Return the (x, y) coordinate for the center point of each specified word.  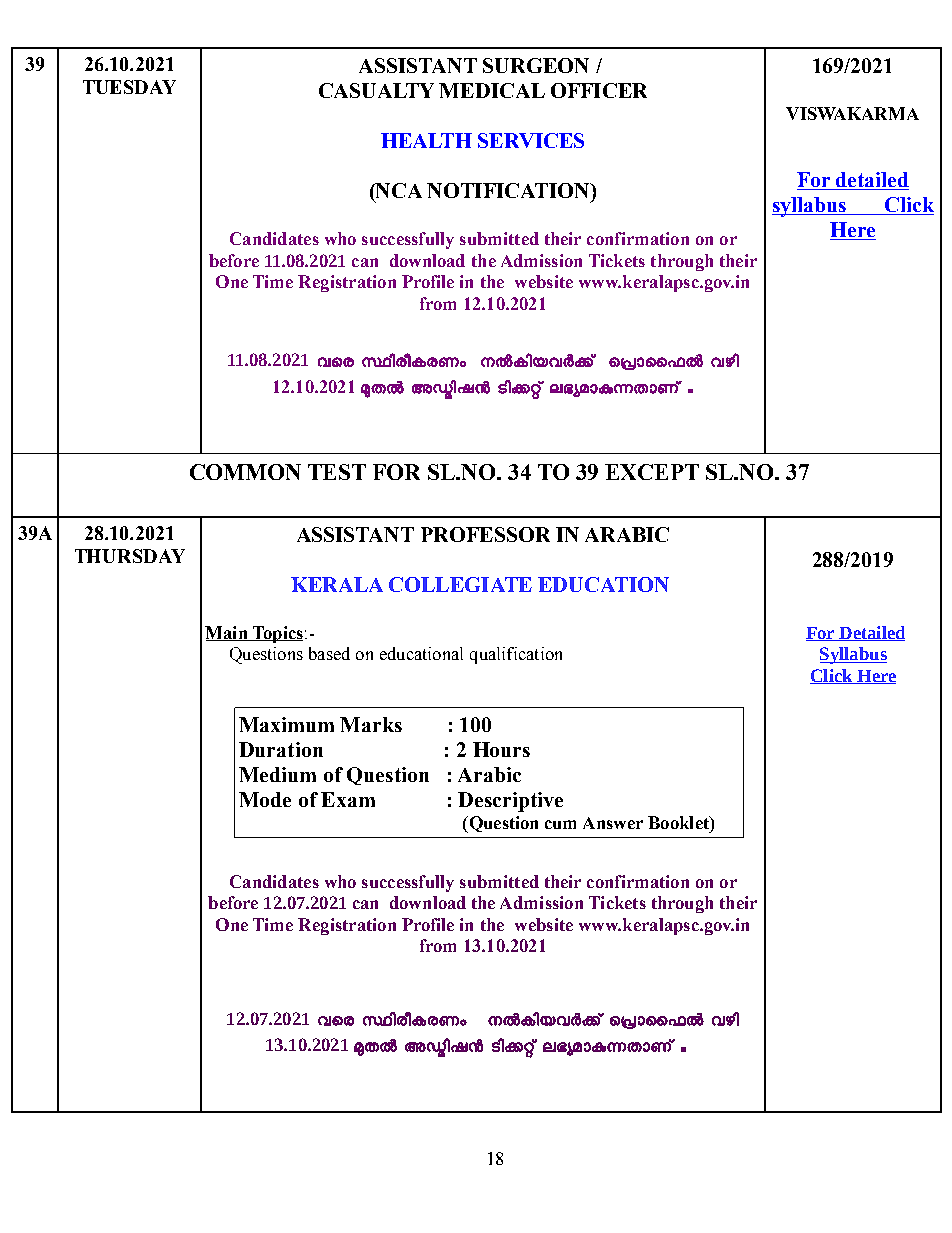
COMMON (245, 472)
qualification (516, 655)
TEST (337, 472)
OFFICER (599, 90)
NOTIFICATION (509, 190)
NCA (398, 190)
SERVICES (531, 140)
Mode (265, 799)
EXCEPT (652, 472)
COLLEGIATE (460, 584)
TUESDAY (129, 87)
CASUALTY (376, 90)
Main (227, 633)
